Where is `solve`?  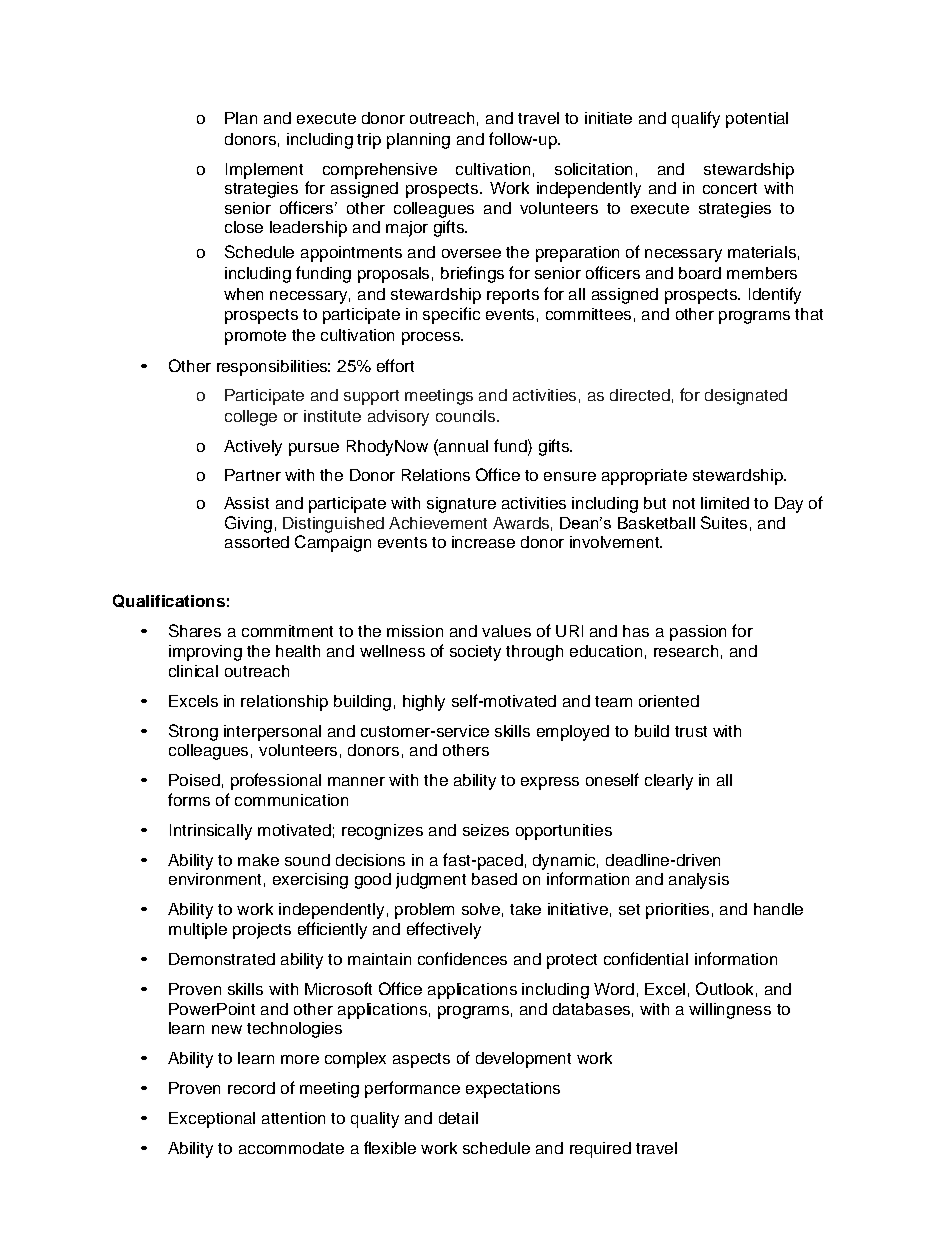 solve is located at coordinates (481, 909).
